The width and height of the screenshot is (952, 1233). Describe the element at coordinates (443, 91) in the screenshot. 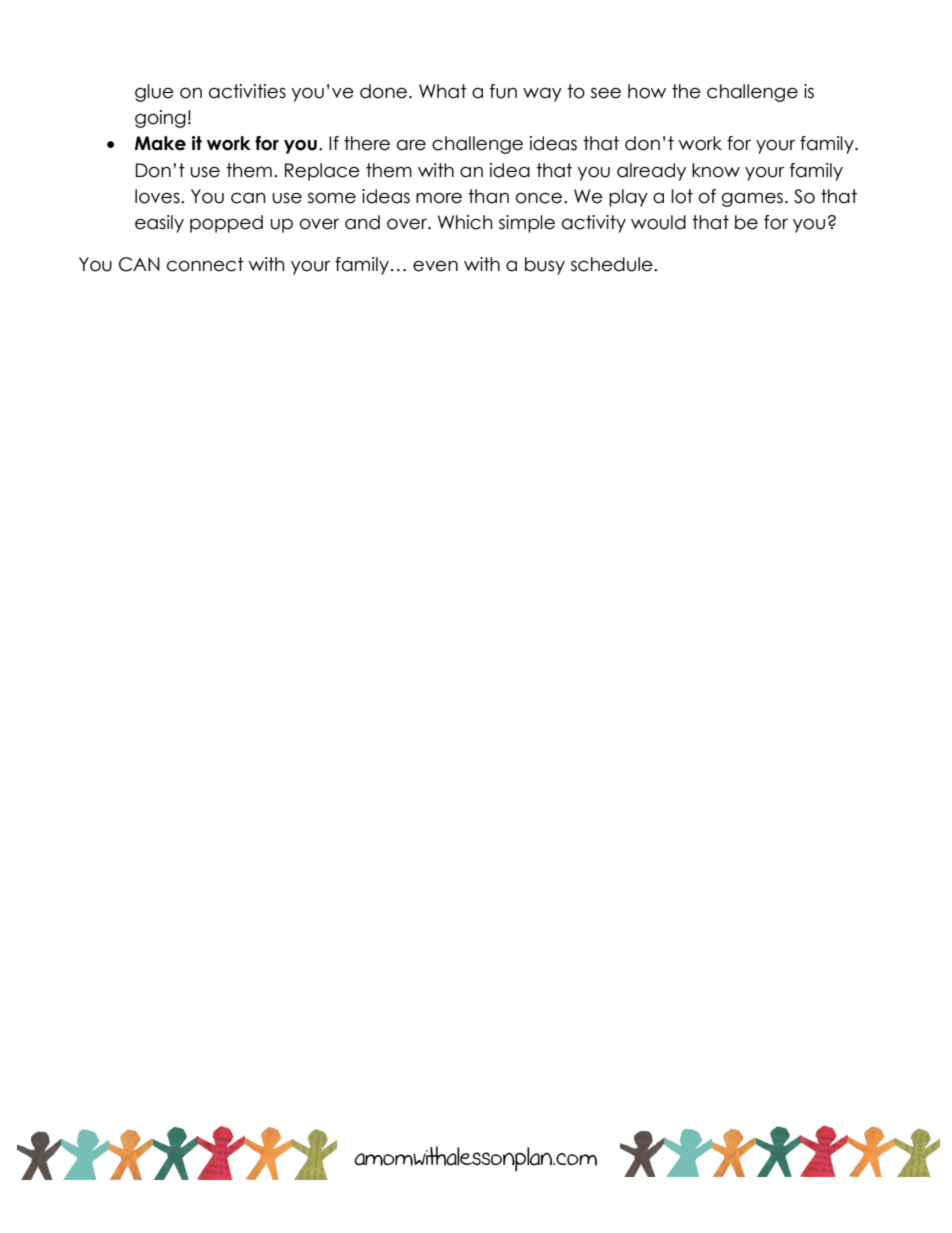

I see `What` at that location.
